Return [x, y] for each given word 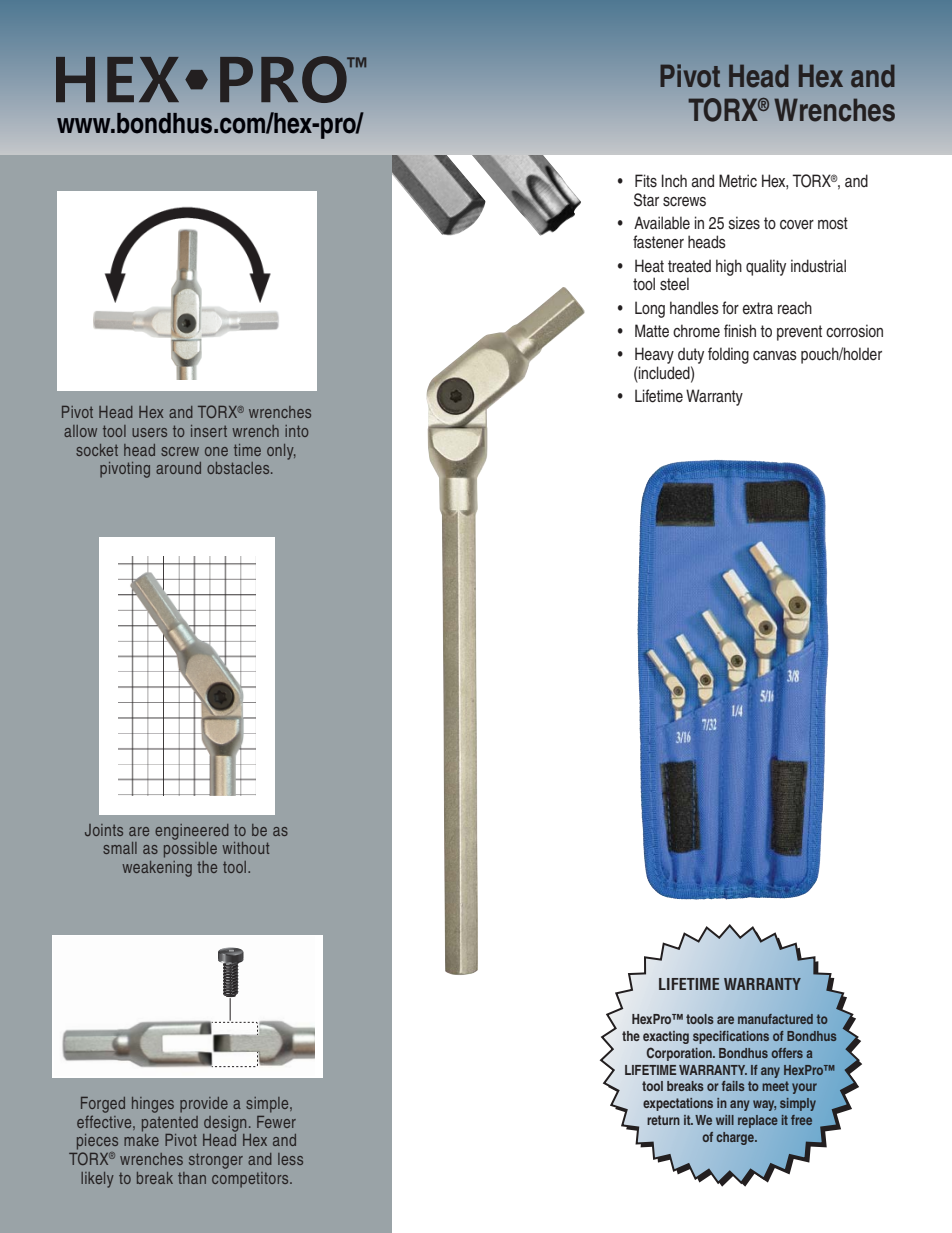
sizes [744, 223]
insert [209, 431]
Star [646, 200]
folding [728, 355]
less [290, 1159]
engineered [192, 832]
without [245, 848]
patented [170, 1124]
